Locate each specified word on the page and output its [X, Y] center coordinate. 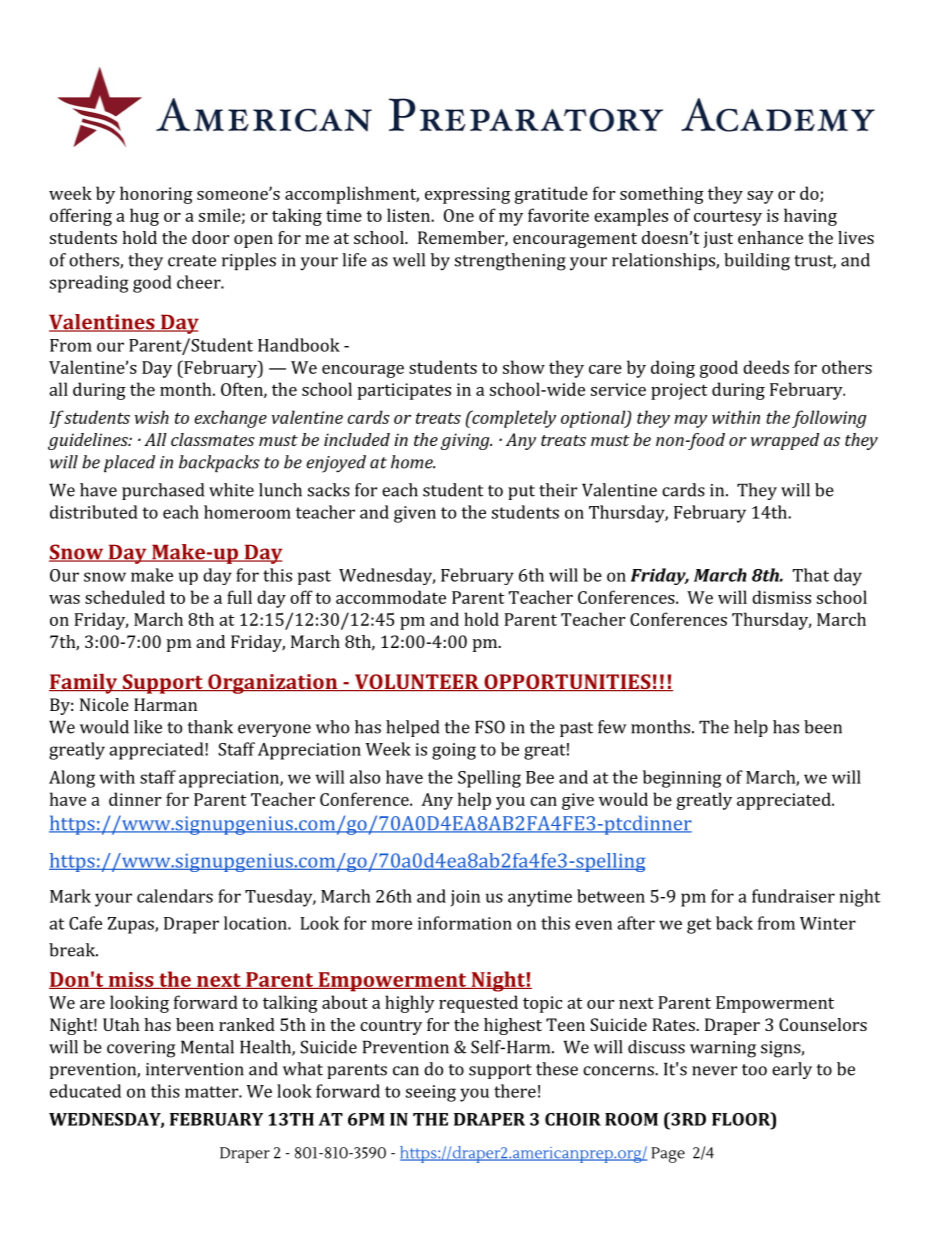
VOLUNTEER [416, 682]
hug [144, 217]
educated [85, 1091]
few [612, 727]
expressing [467, 195]
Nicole [104, 704]
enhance [770, 237]
